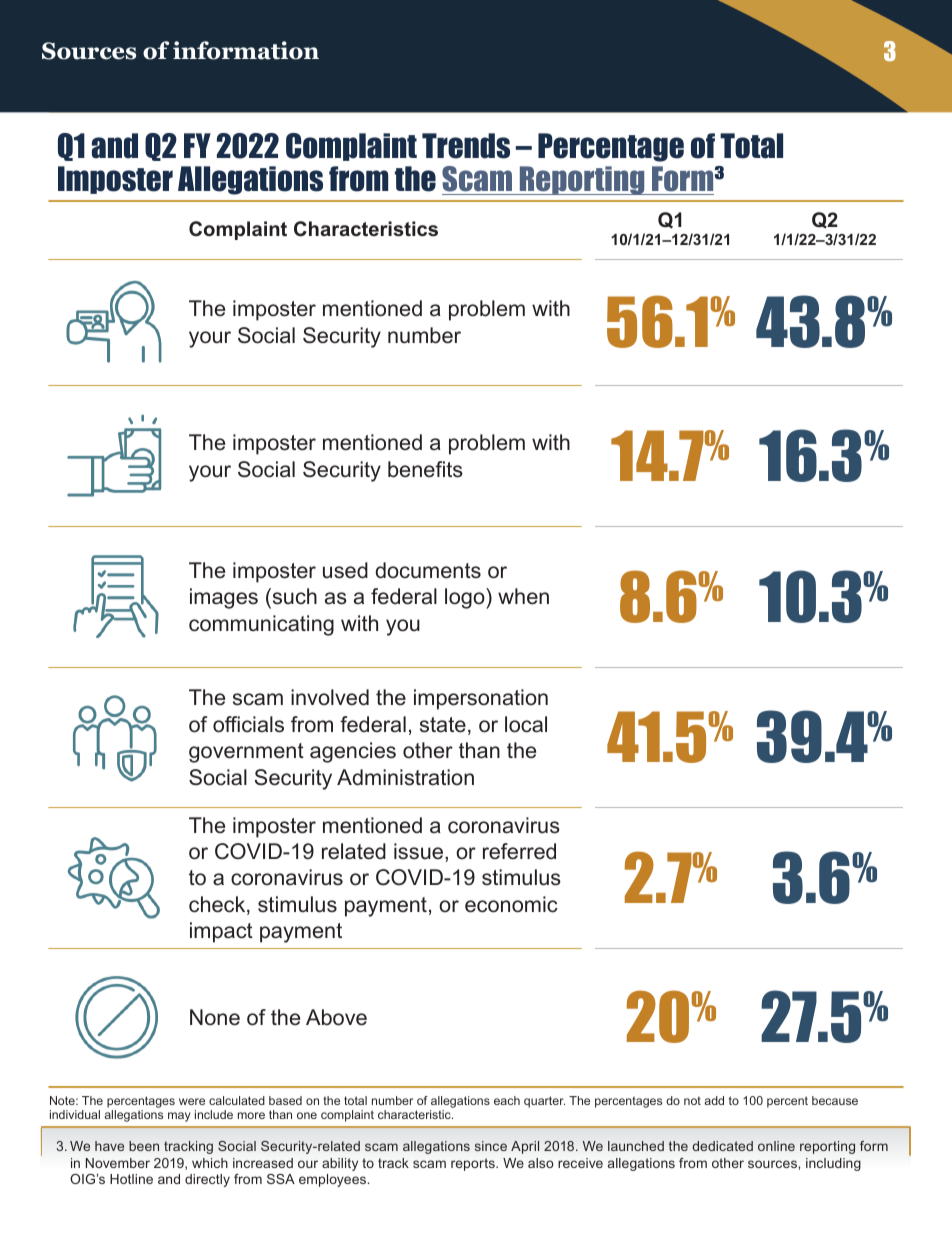  What do you see at coordinates (425, 469) in the image?
I see `benefits` at bounding box center [425, 469].
